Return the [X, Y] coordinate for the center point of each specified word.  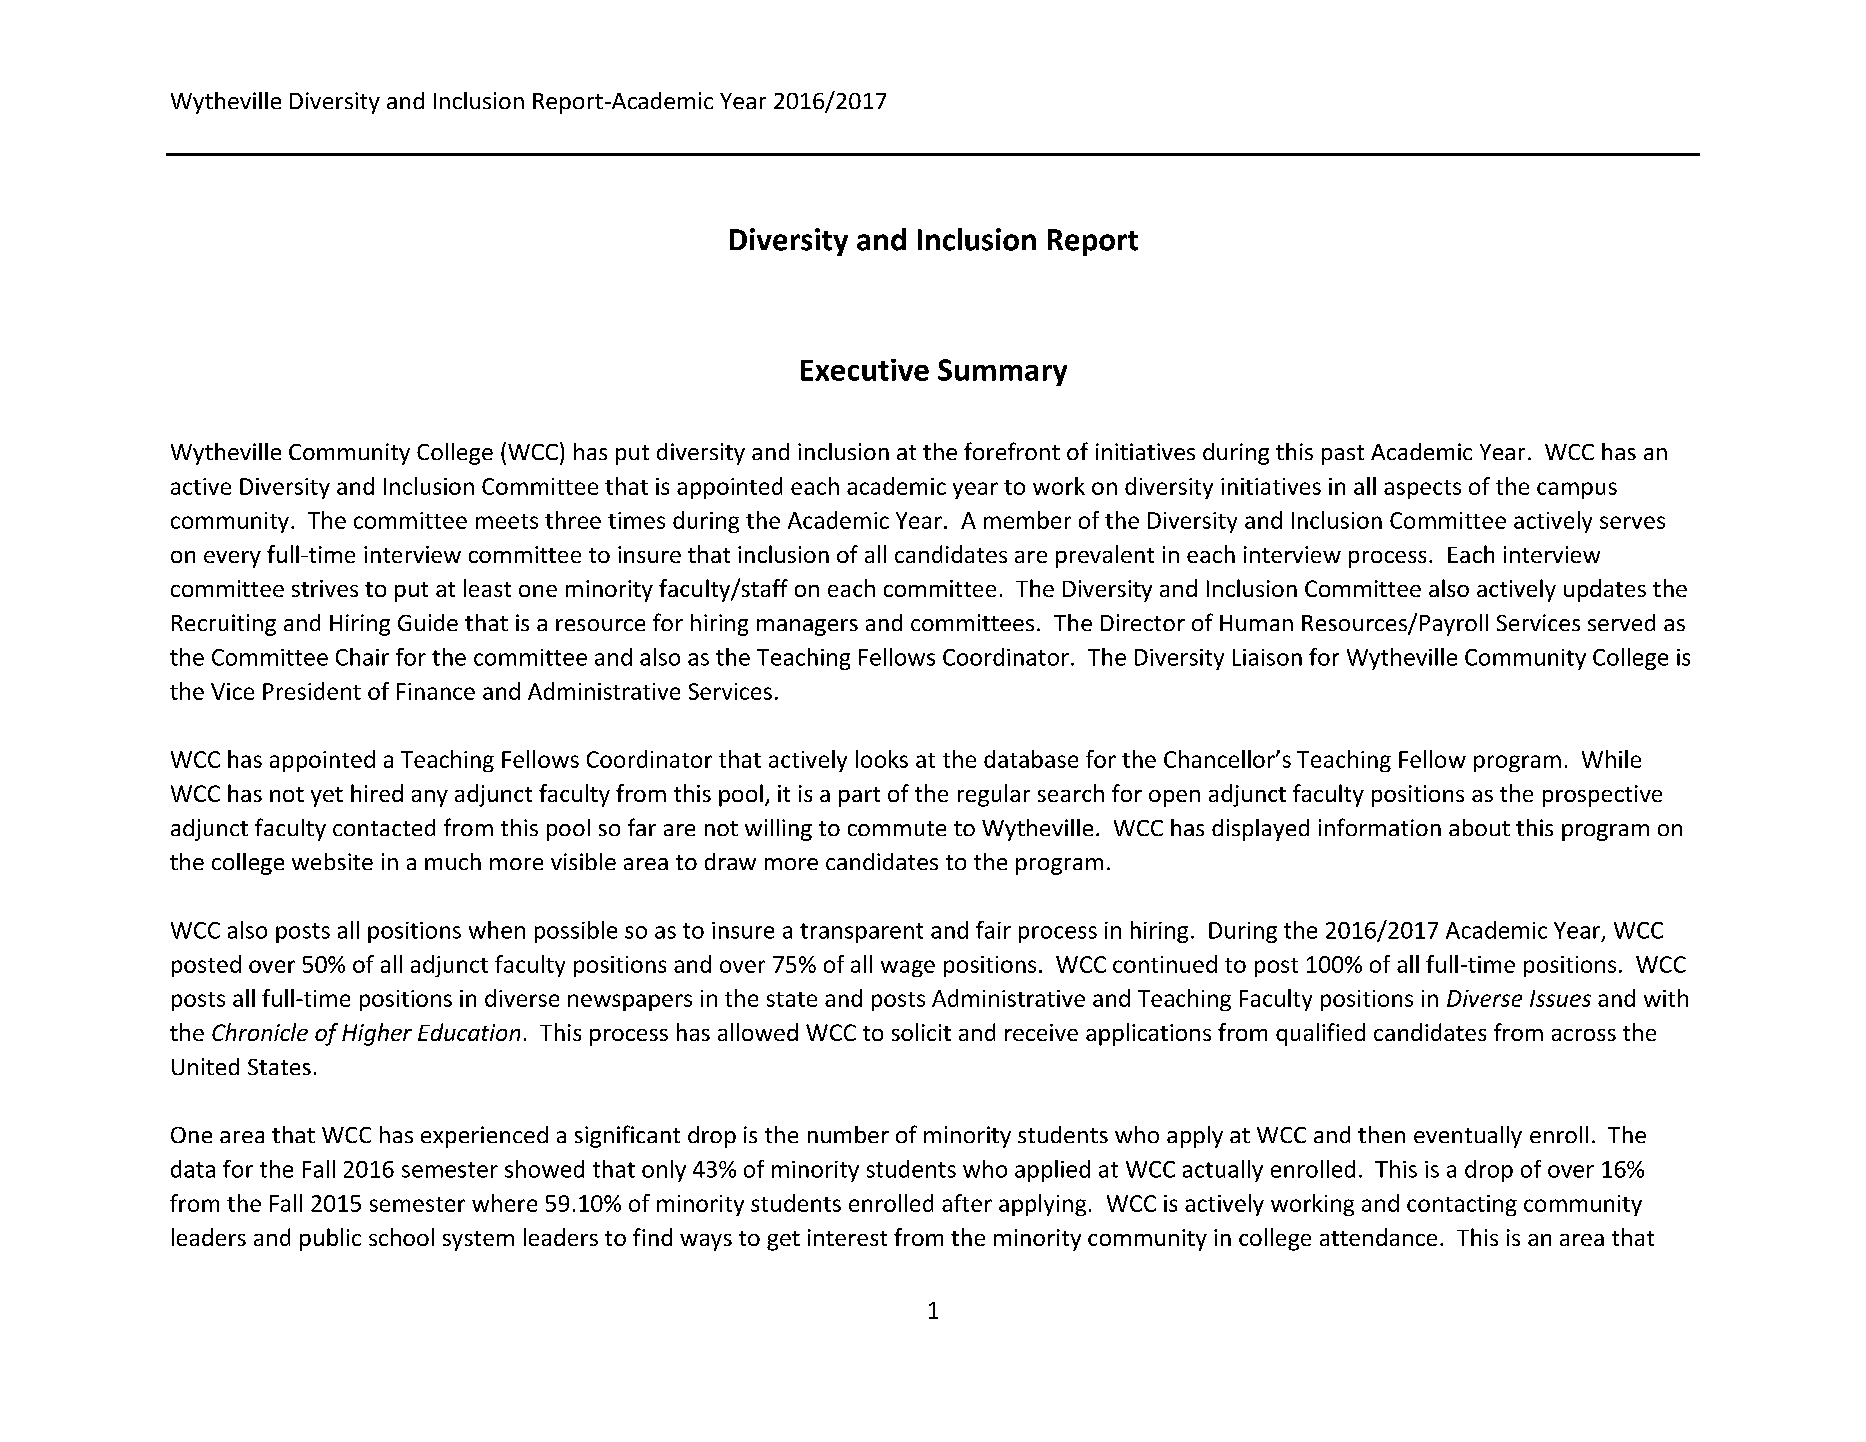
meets [507, 521]
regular [994, 795]
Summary [1002, 372]
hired [377, 793]
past [1343, 455]
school [401, 1237]
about [1479, 827]
